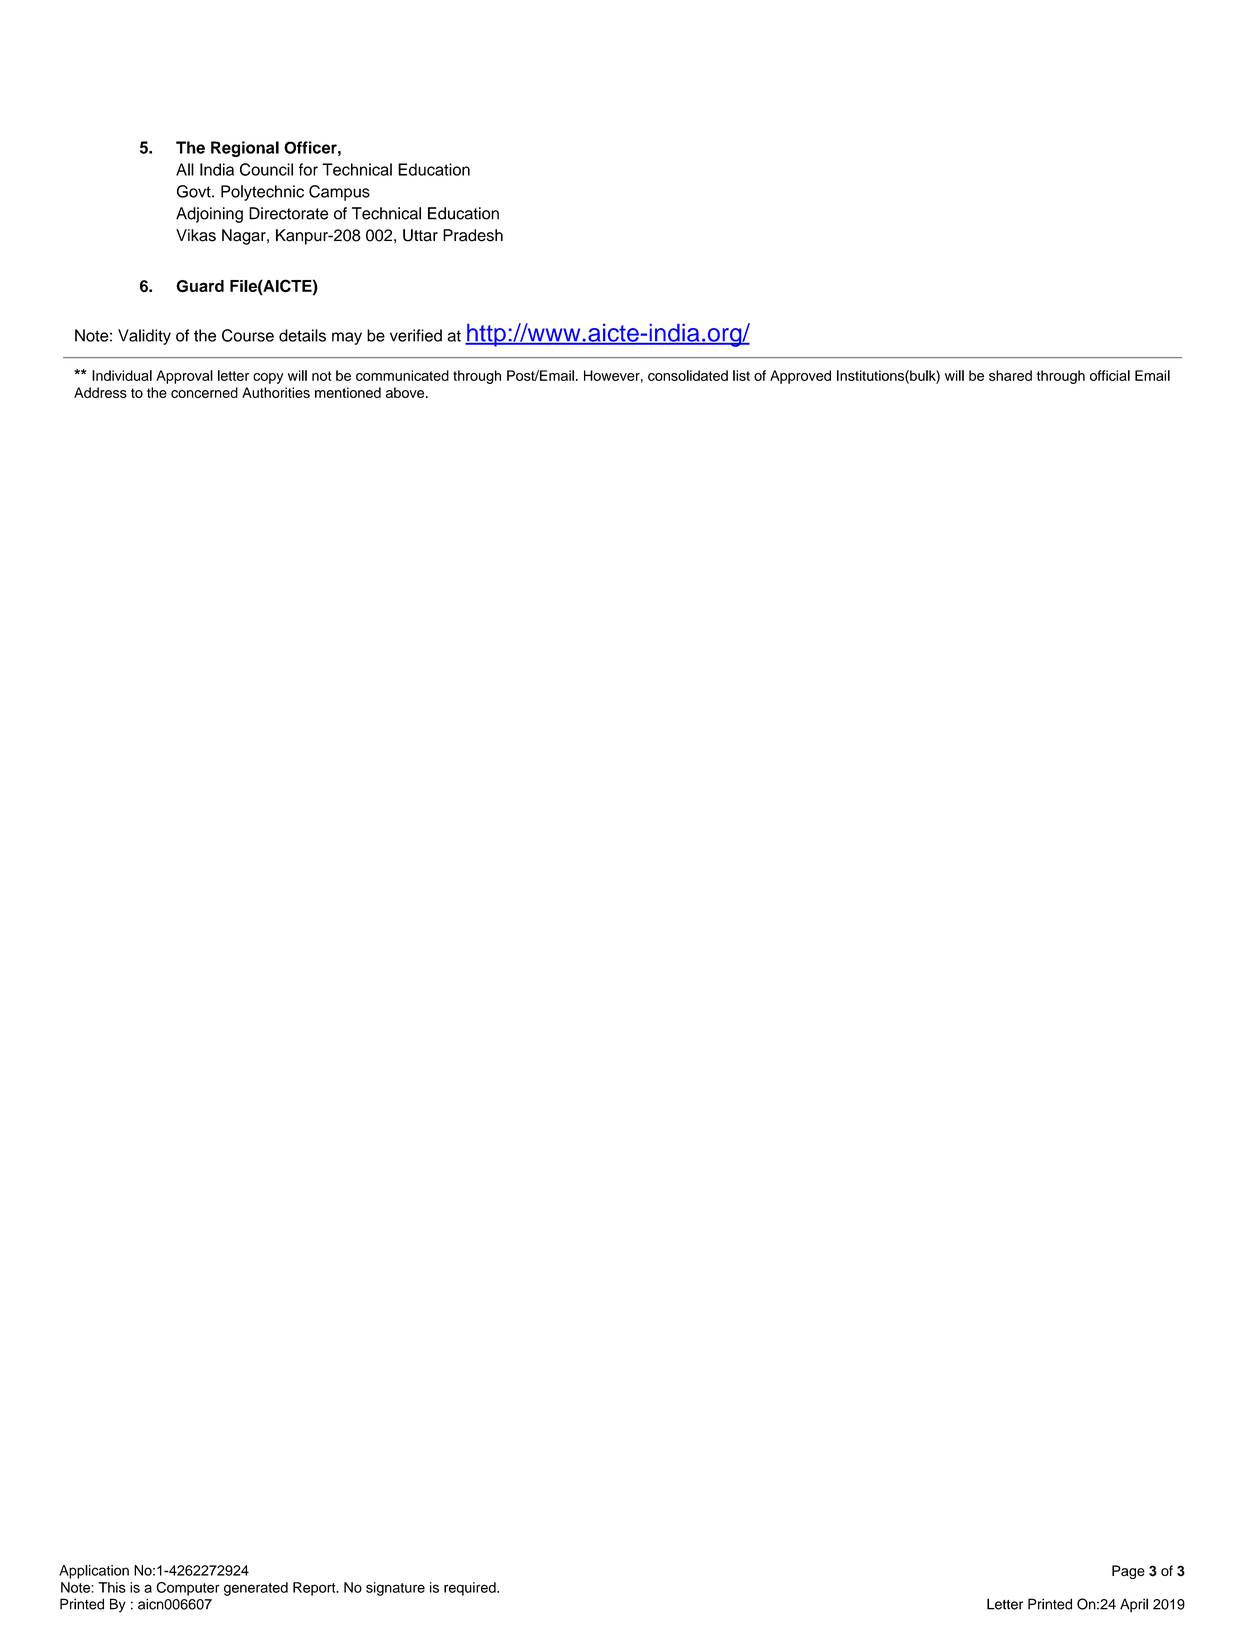 The image size is (1259, 1629). Describe the element at coordinates (188, 1589) in the page. I see `Computer` at that location.
